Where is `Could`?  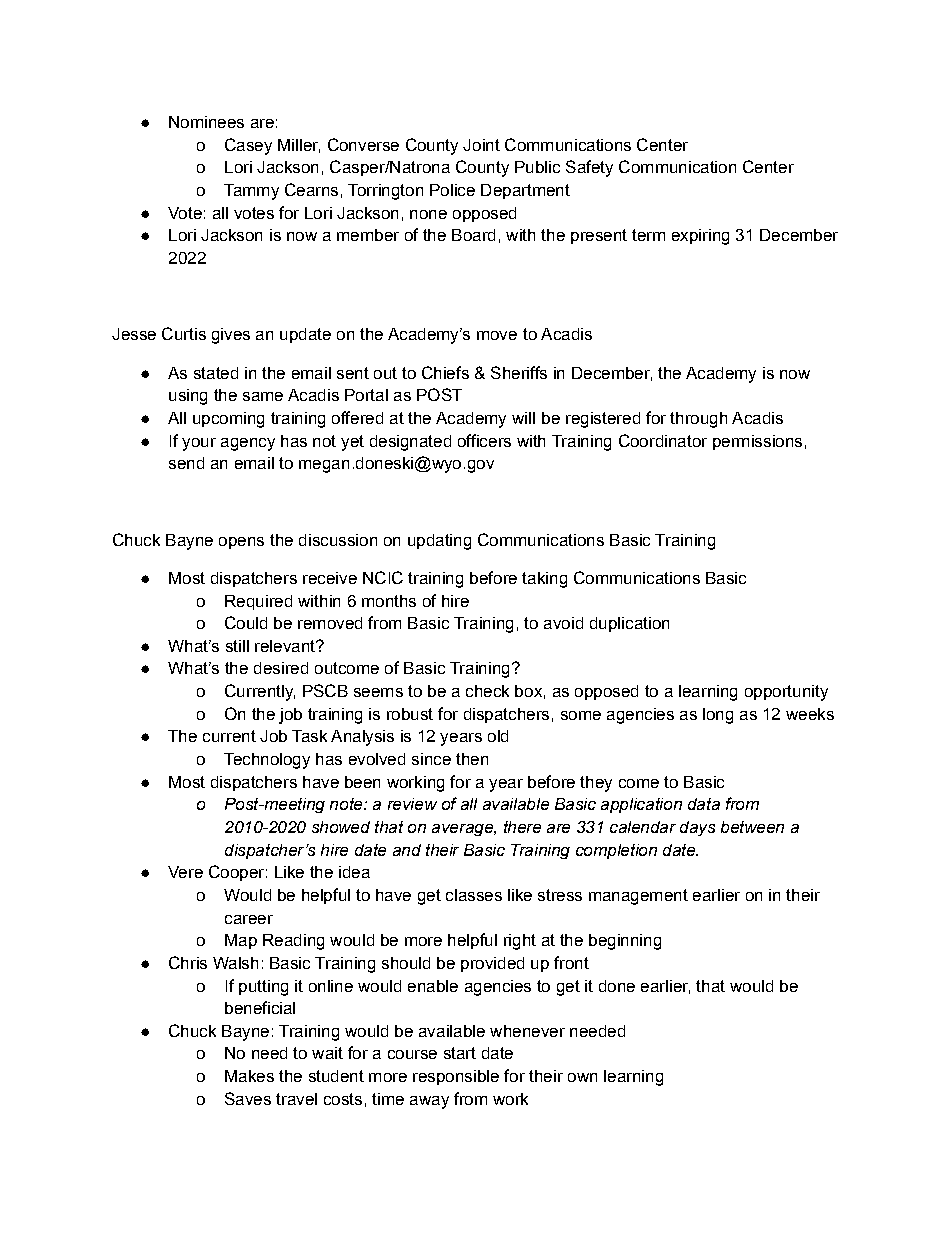
Could is located at coordinates (246, 622).
